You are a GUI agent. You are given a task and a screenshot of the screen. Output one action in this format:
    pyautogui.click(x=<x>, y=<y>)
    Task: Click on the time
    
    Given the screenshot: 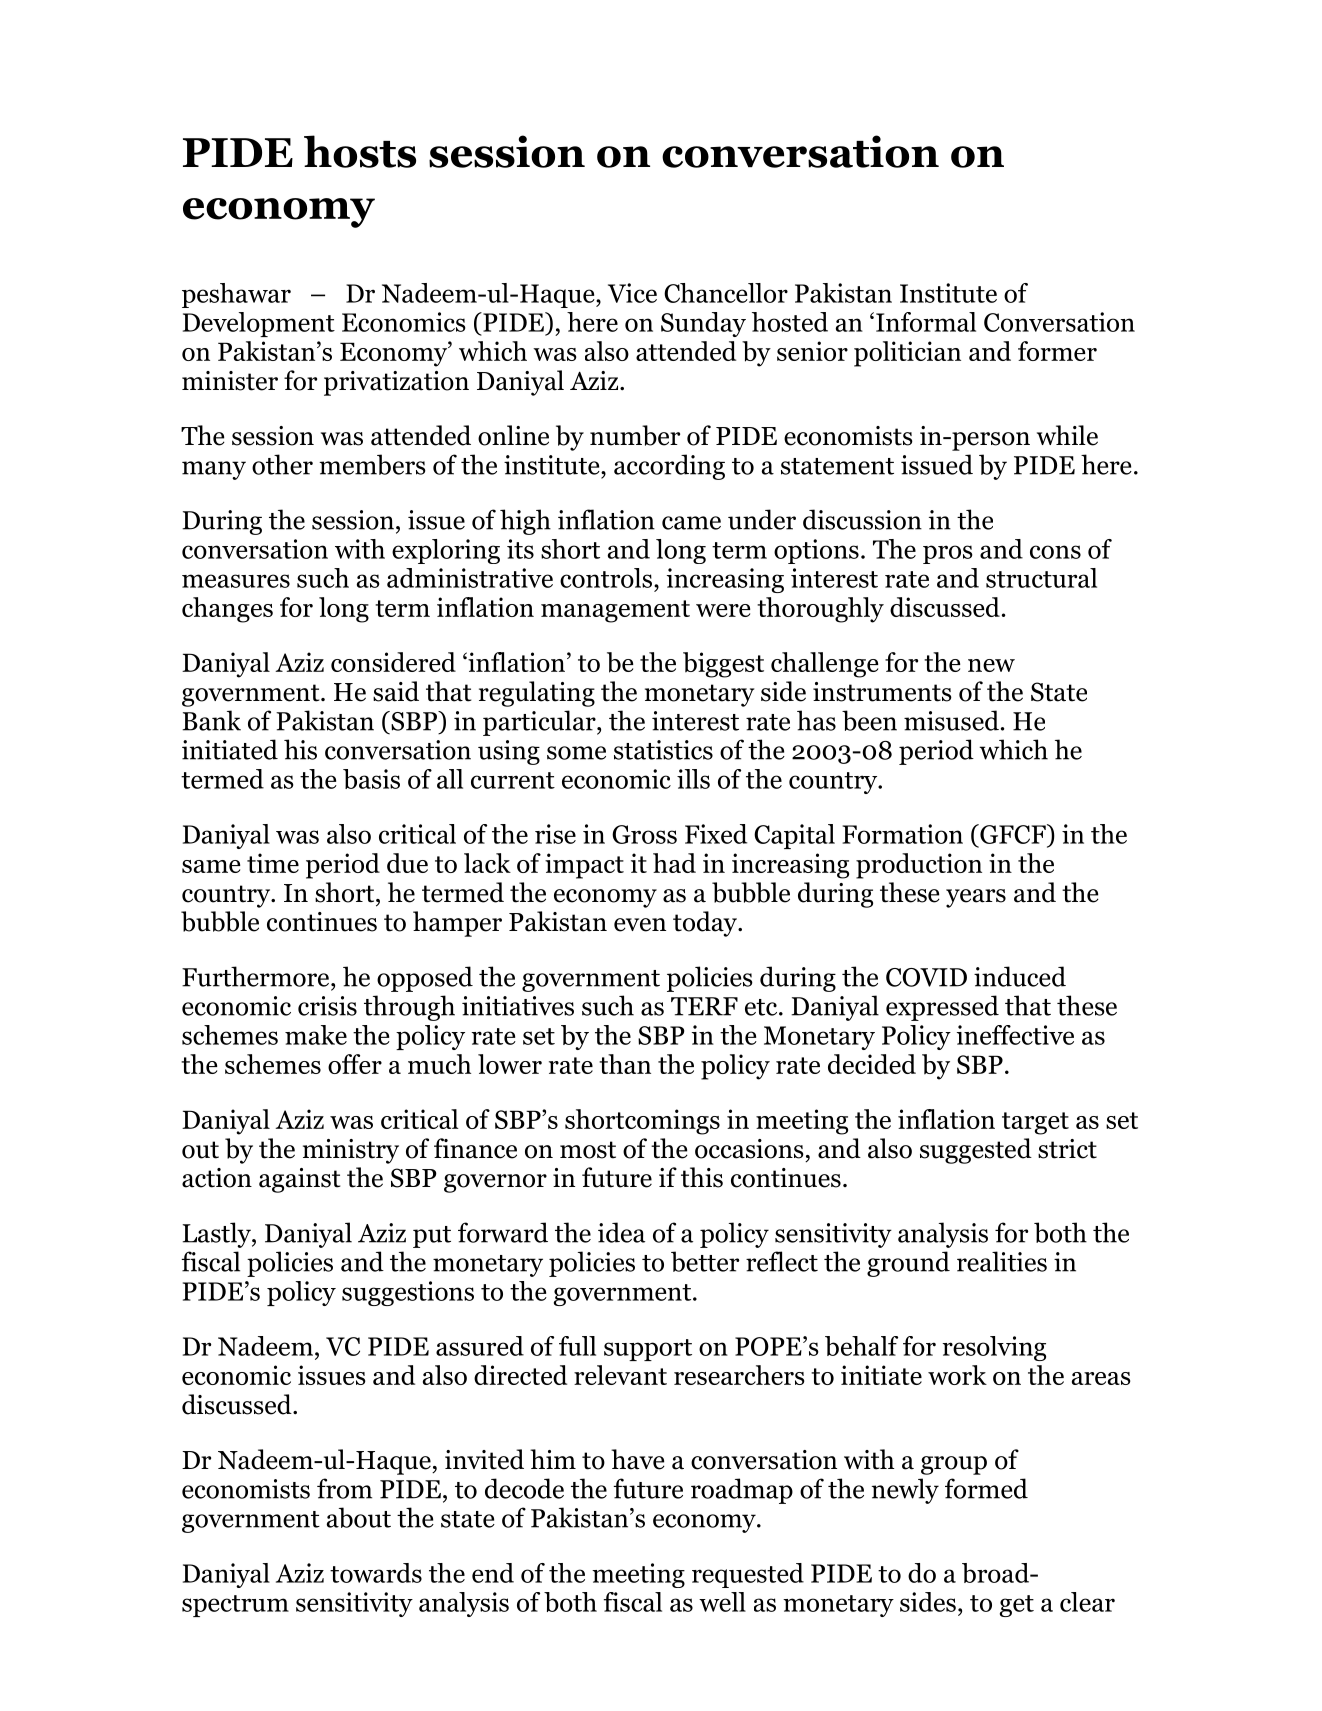 What is the action you would take?
    pyautogui.click(x=273, y=863)
